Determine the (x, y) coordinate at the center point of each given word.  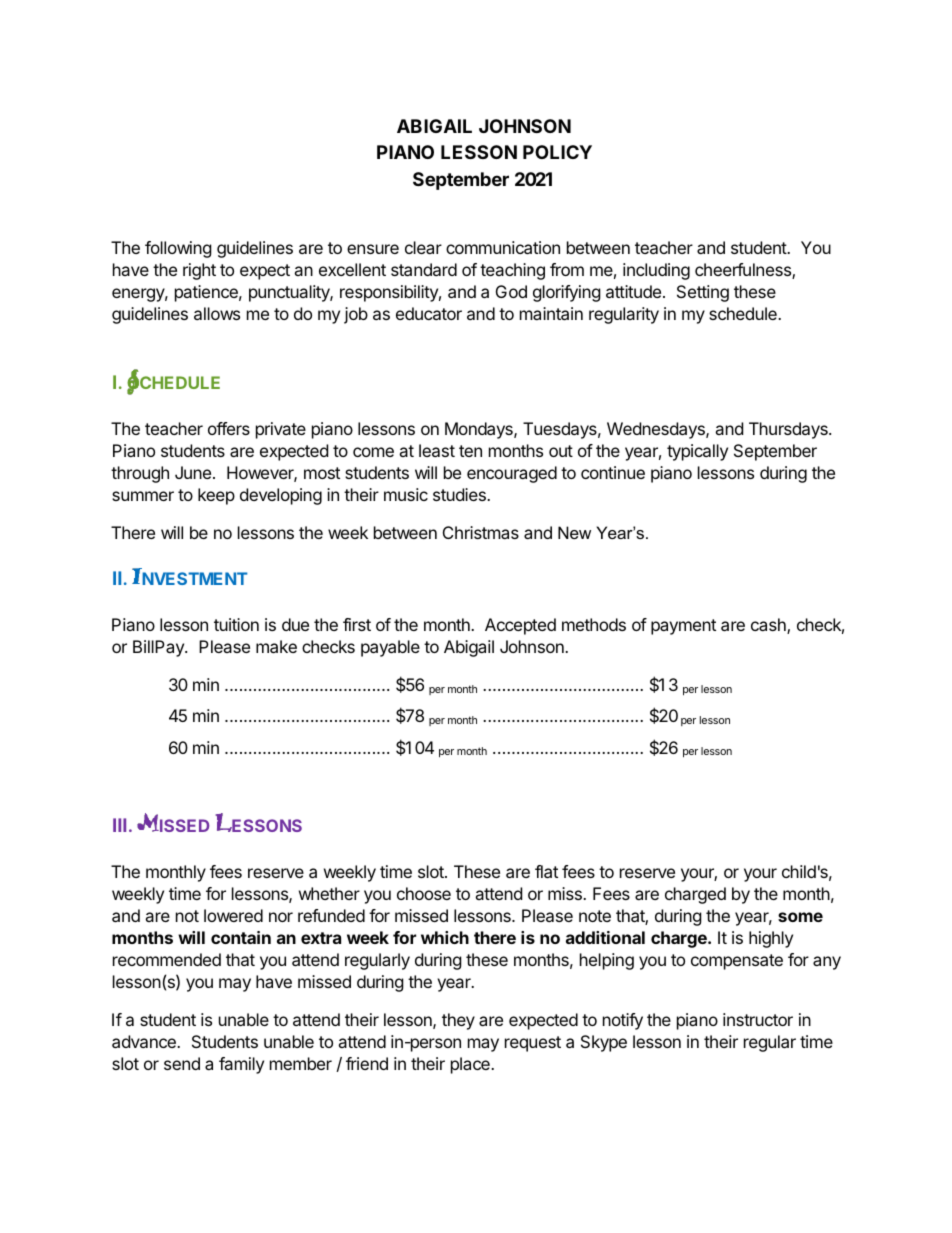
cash (769, 626)
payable (390, 648)
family (241, 1065)
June (194, 472)
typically (697, 452)
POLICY (557, 152)
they (458, 1021)
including (656, 271)
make (276, 646)
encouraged (512, 474)
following (178, 249)
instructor (758, 1019)
